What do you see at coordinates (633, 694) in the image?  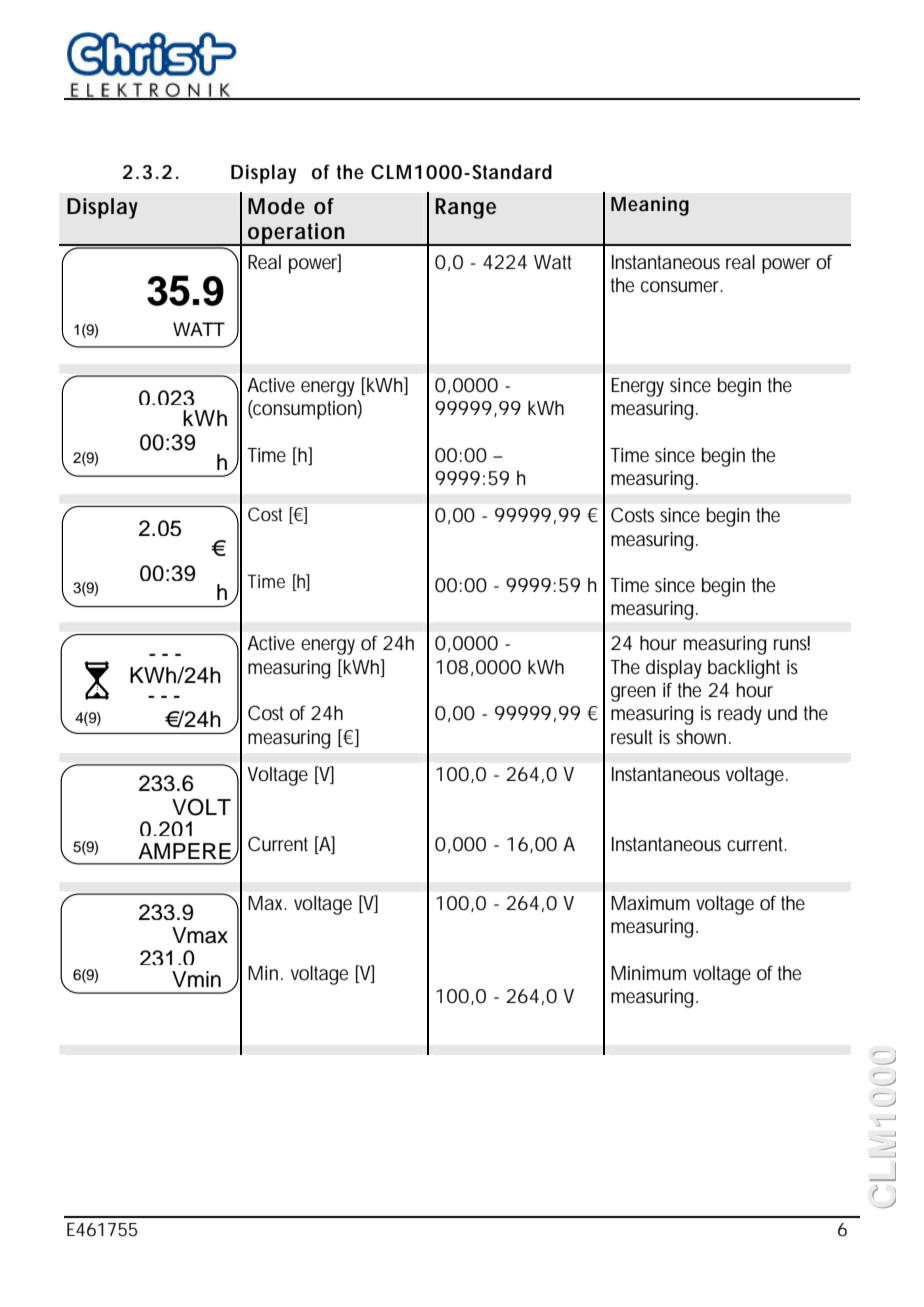 I see `green` at bounding box center [633, 694].
